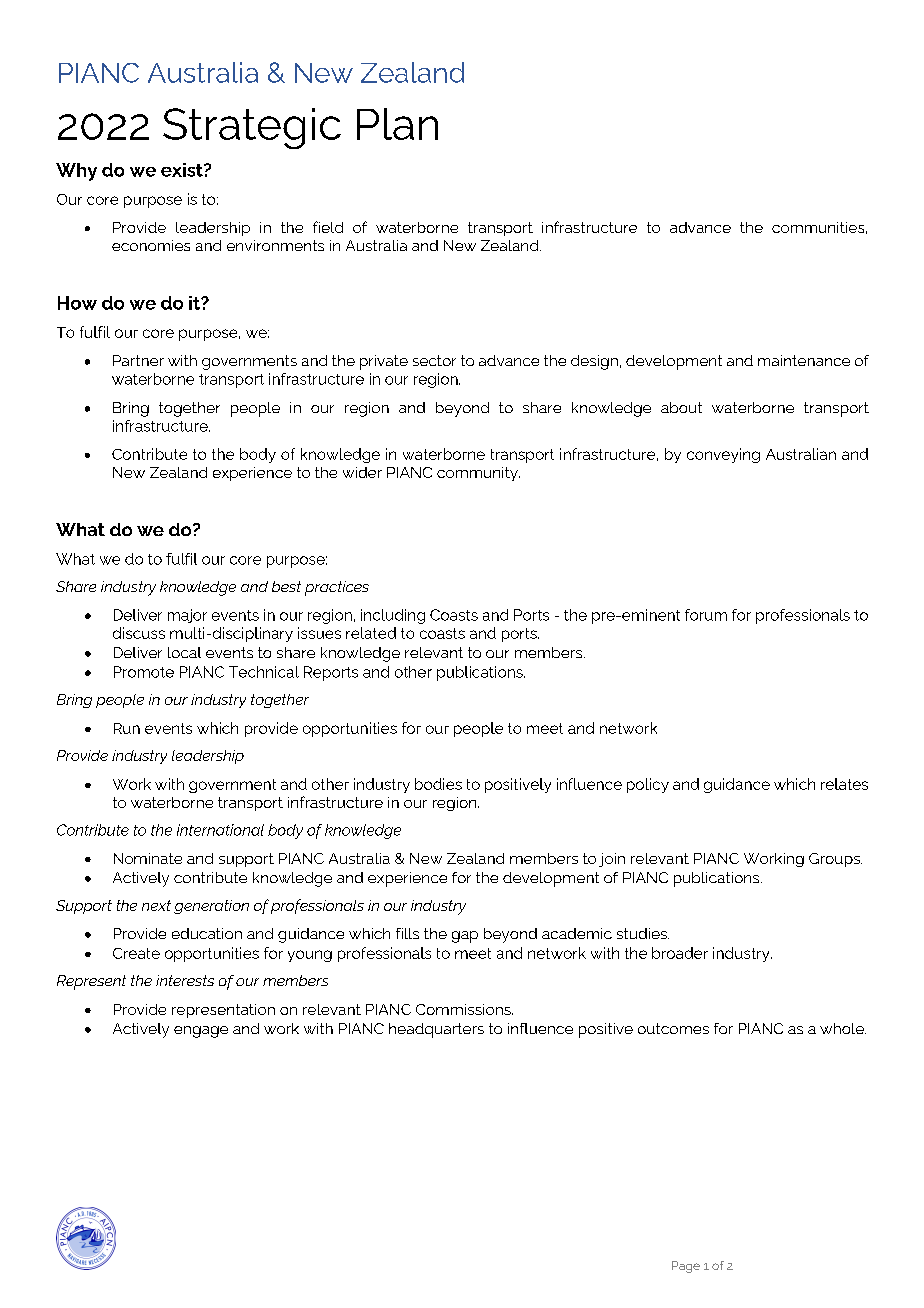 Image resolution: width=924 pixels, height=1308 pixels. What do you see at coordinates (465, 937) in the screenshot?
I see `gap` at bounding box center [465, 937].
